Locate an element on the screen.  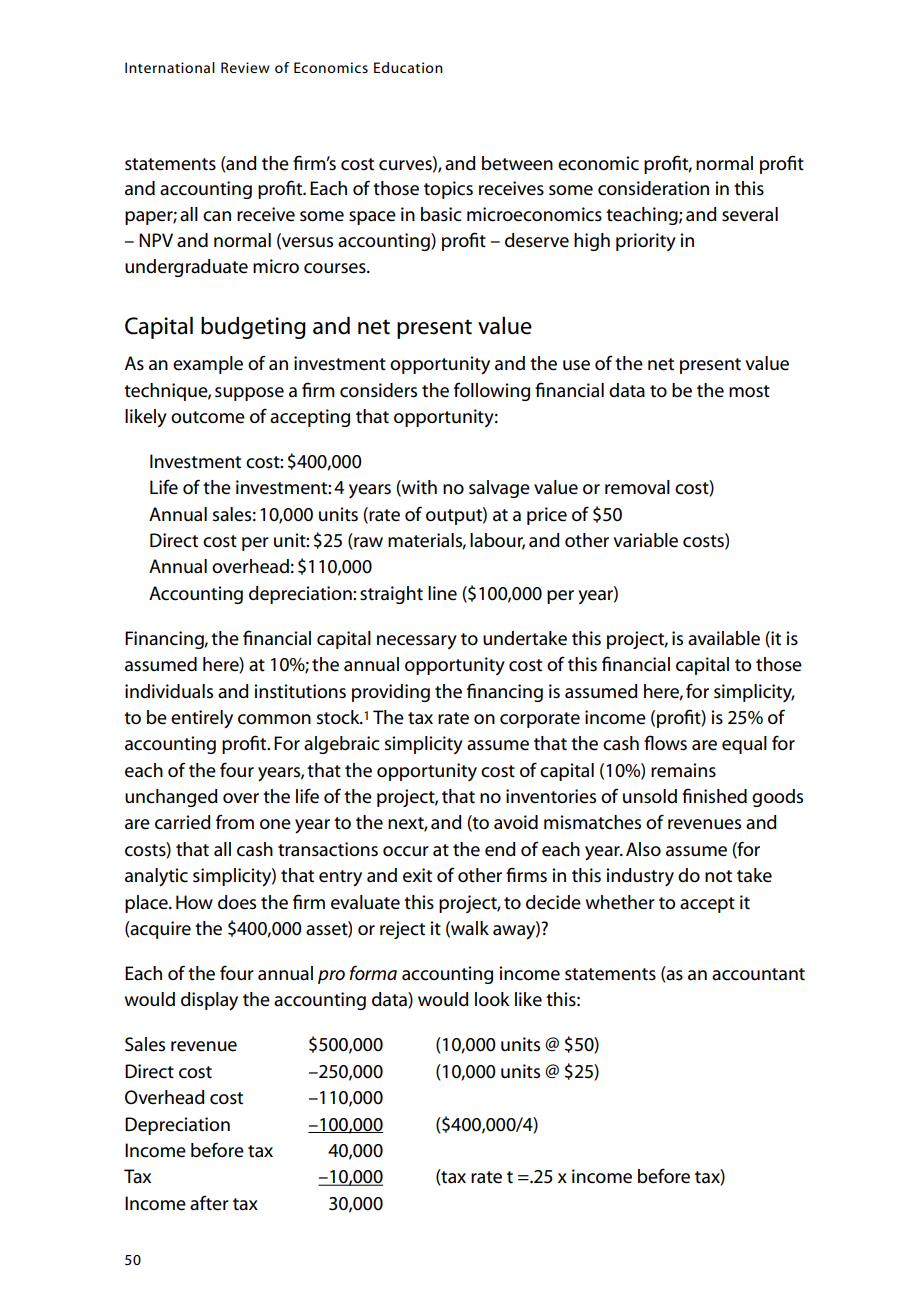
Education is located at coordinates (408, 67).
